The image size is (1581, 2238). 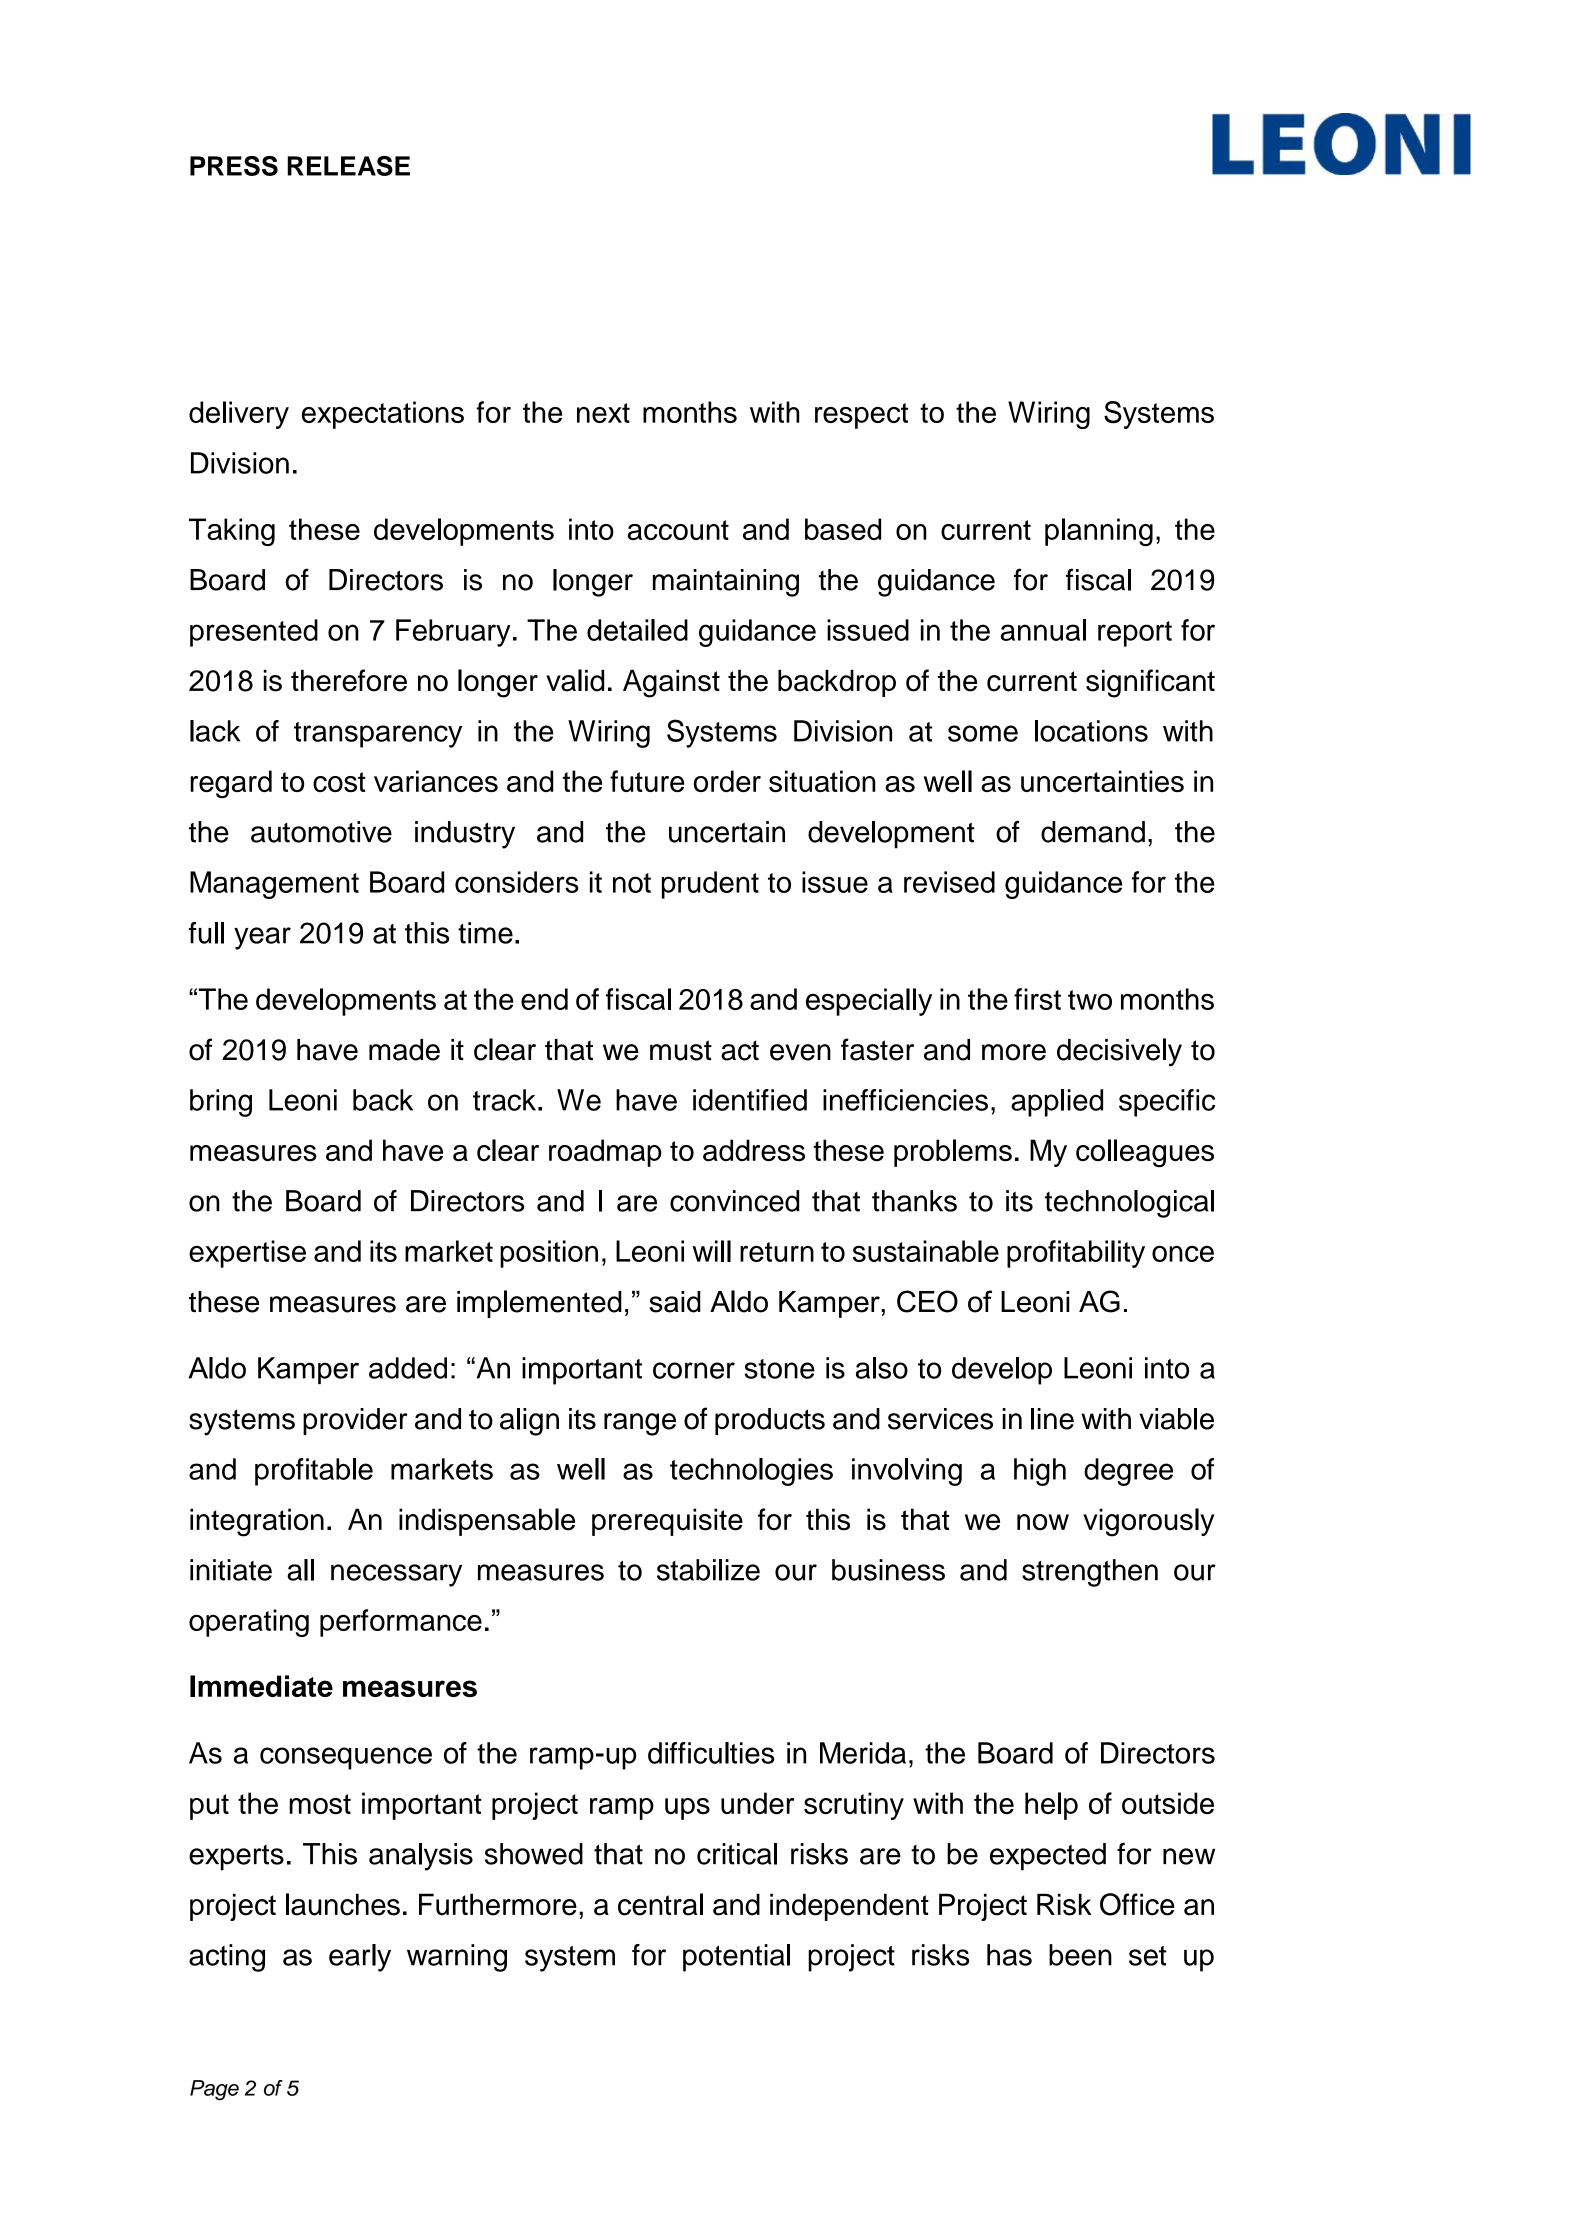 What do you see at coordinates (355, 1421) in the screenshot?
I see `provider` at bounding box center [355, 1421].
